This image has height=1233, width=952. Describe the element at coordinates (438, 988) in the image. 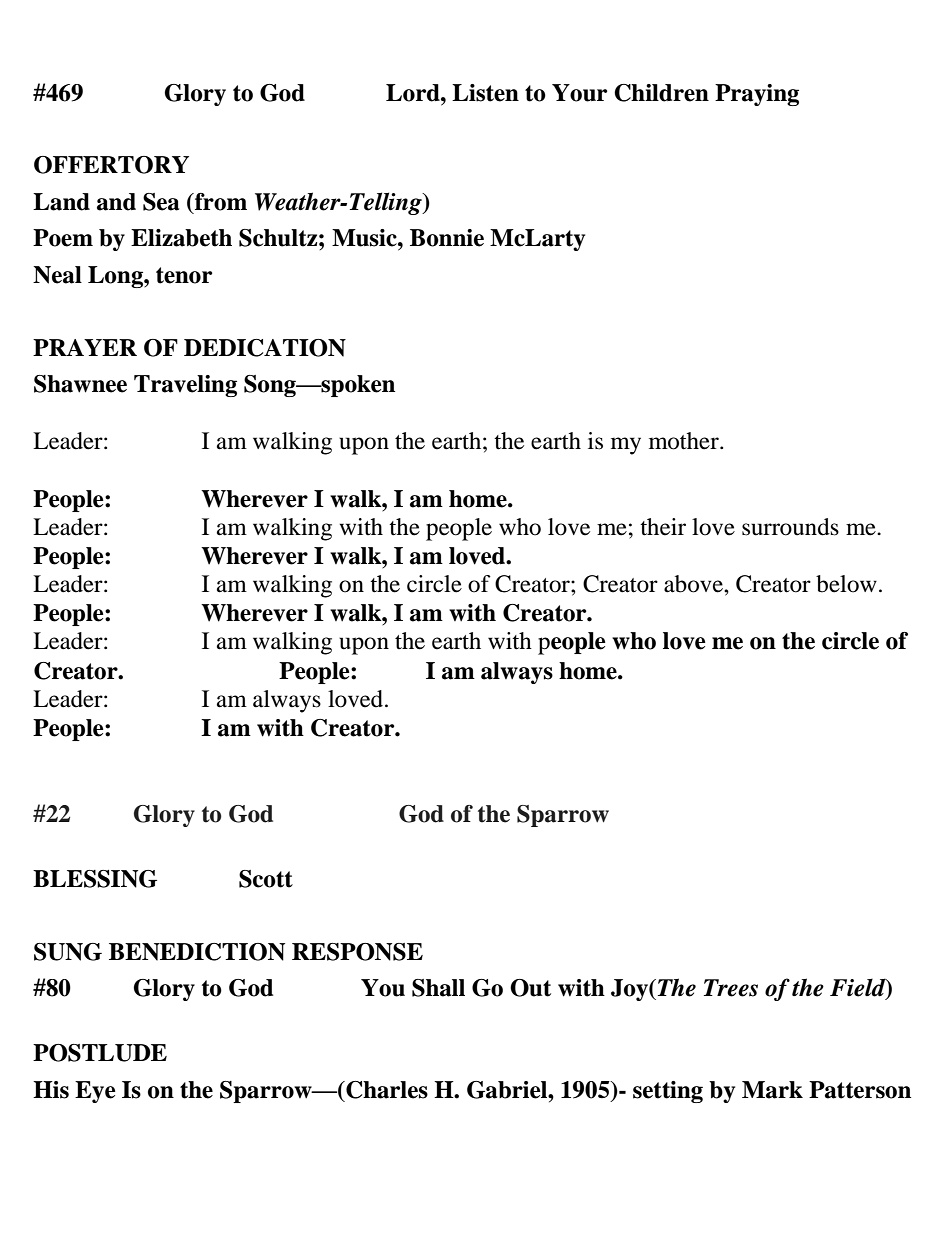

I see `Shall` at that location.
